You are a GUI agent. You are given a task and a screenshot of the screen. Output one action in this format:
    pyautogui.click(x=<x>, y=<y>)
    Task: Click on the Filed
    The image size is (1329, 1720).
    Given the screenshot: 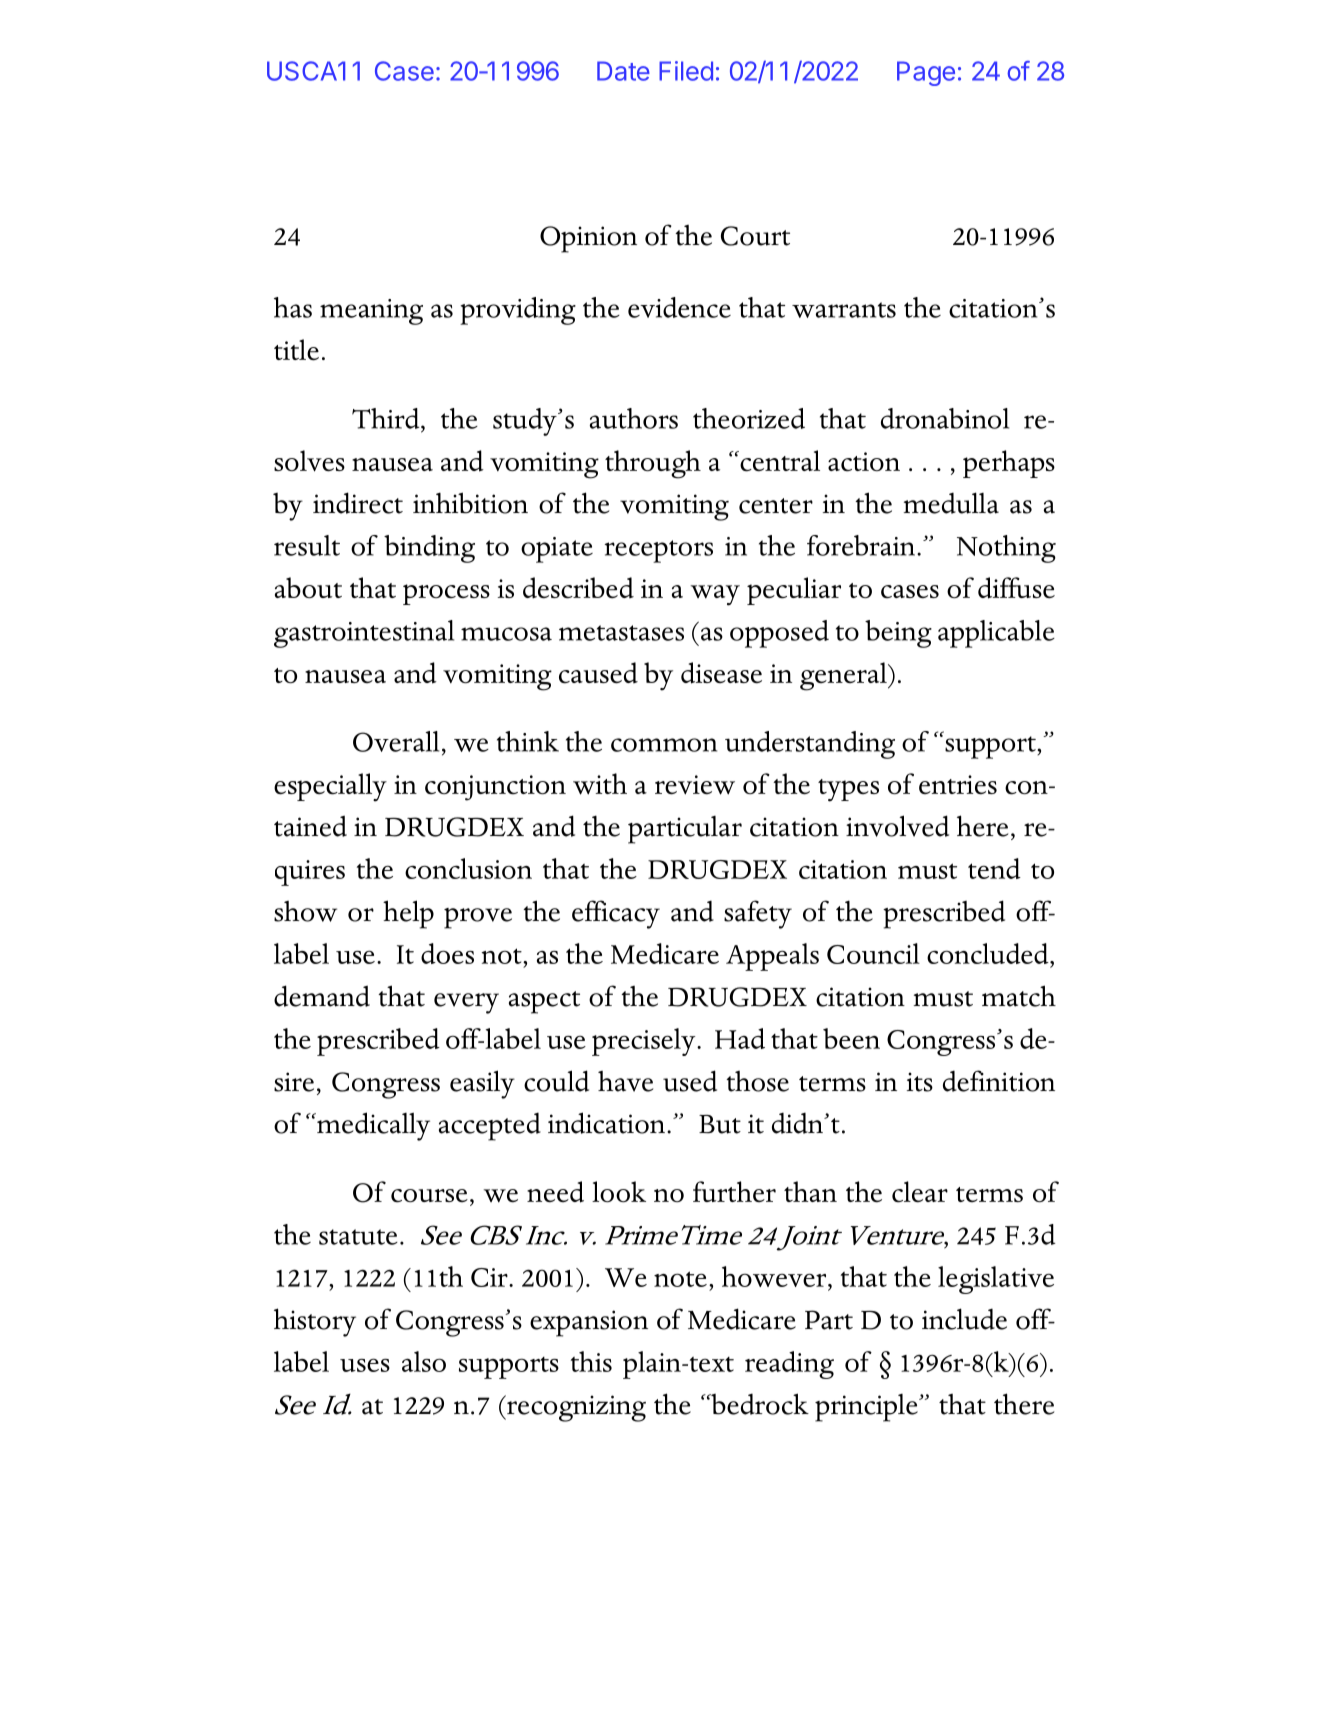 What is the action you would take?
    pyautogui.click(x=686, y=71)
